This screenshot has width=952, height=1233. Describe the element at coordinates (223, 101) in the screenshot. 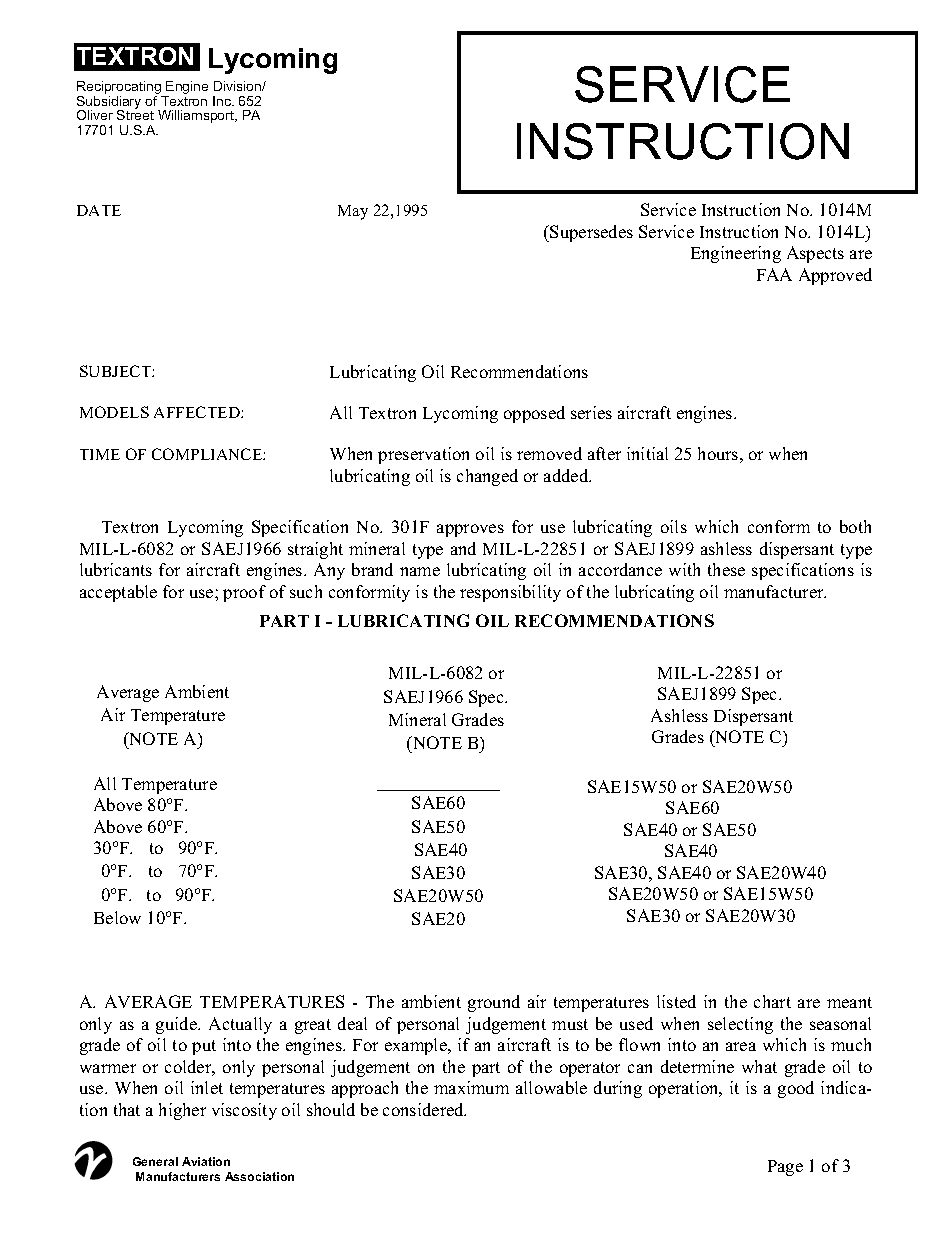

I see `Inc` at that location.
